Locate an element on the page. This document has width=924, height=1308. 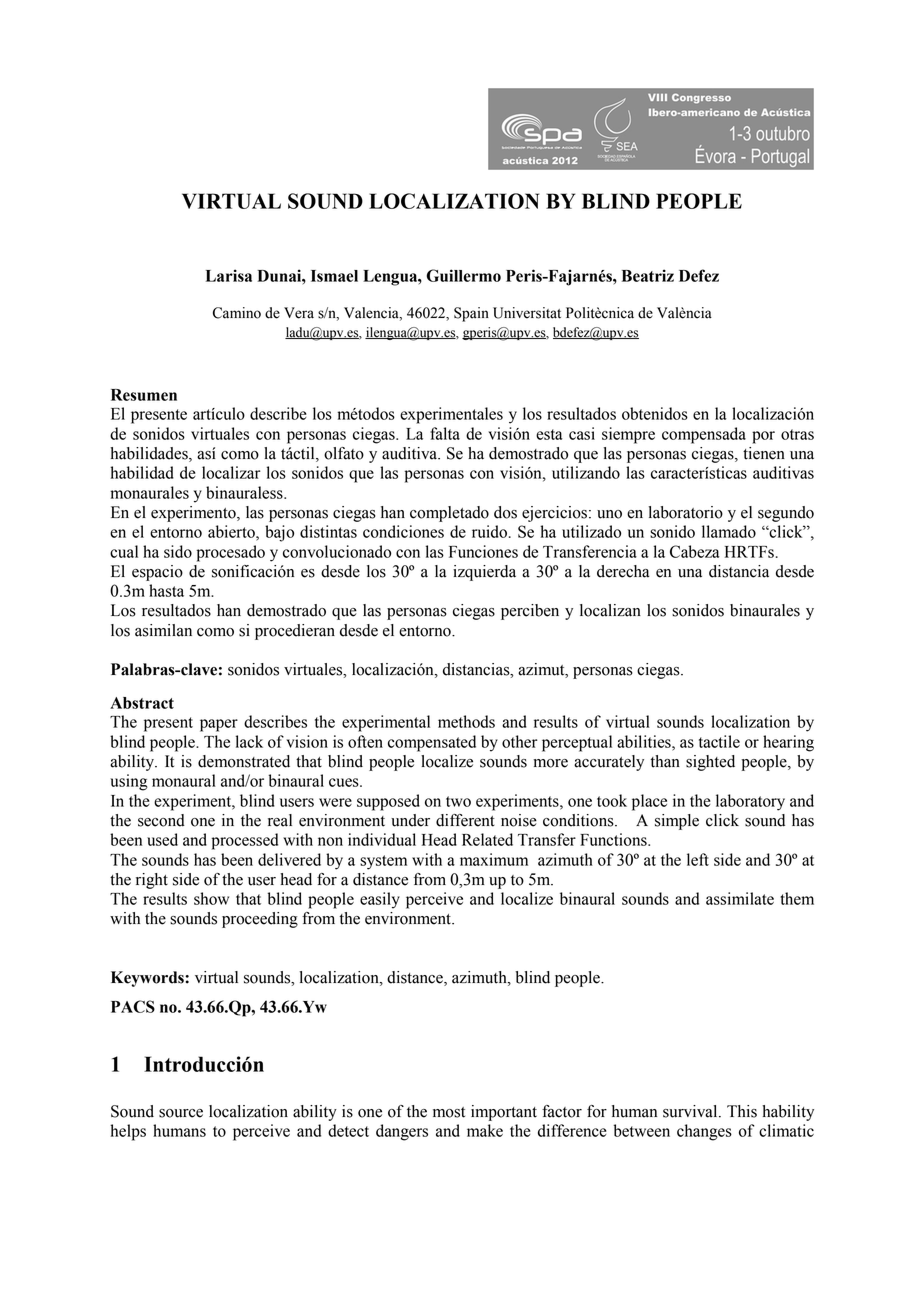
sido is located at coordinates (178, 551).
